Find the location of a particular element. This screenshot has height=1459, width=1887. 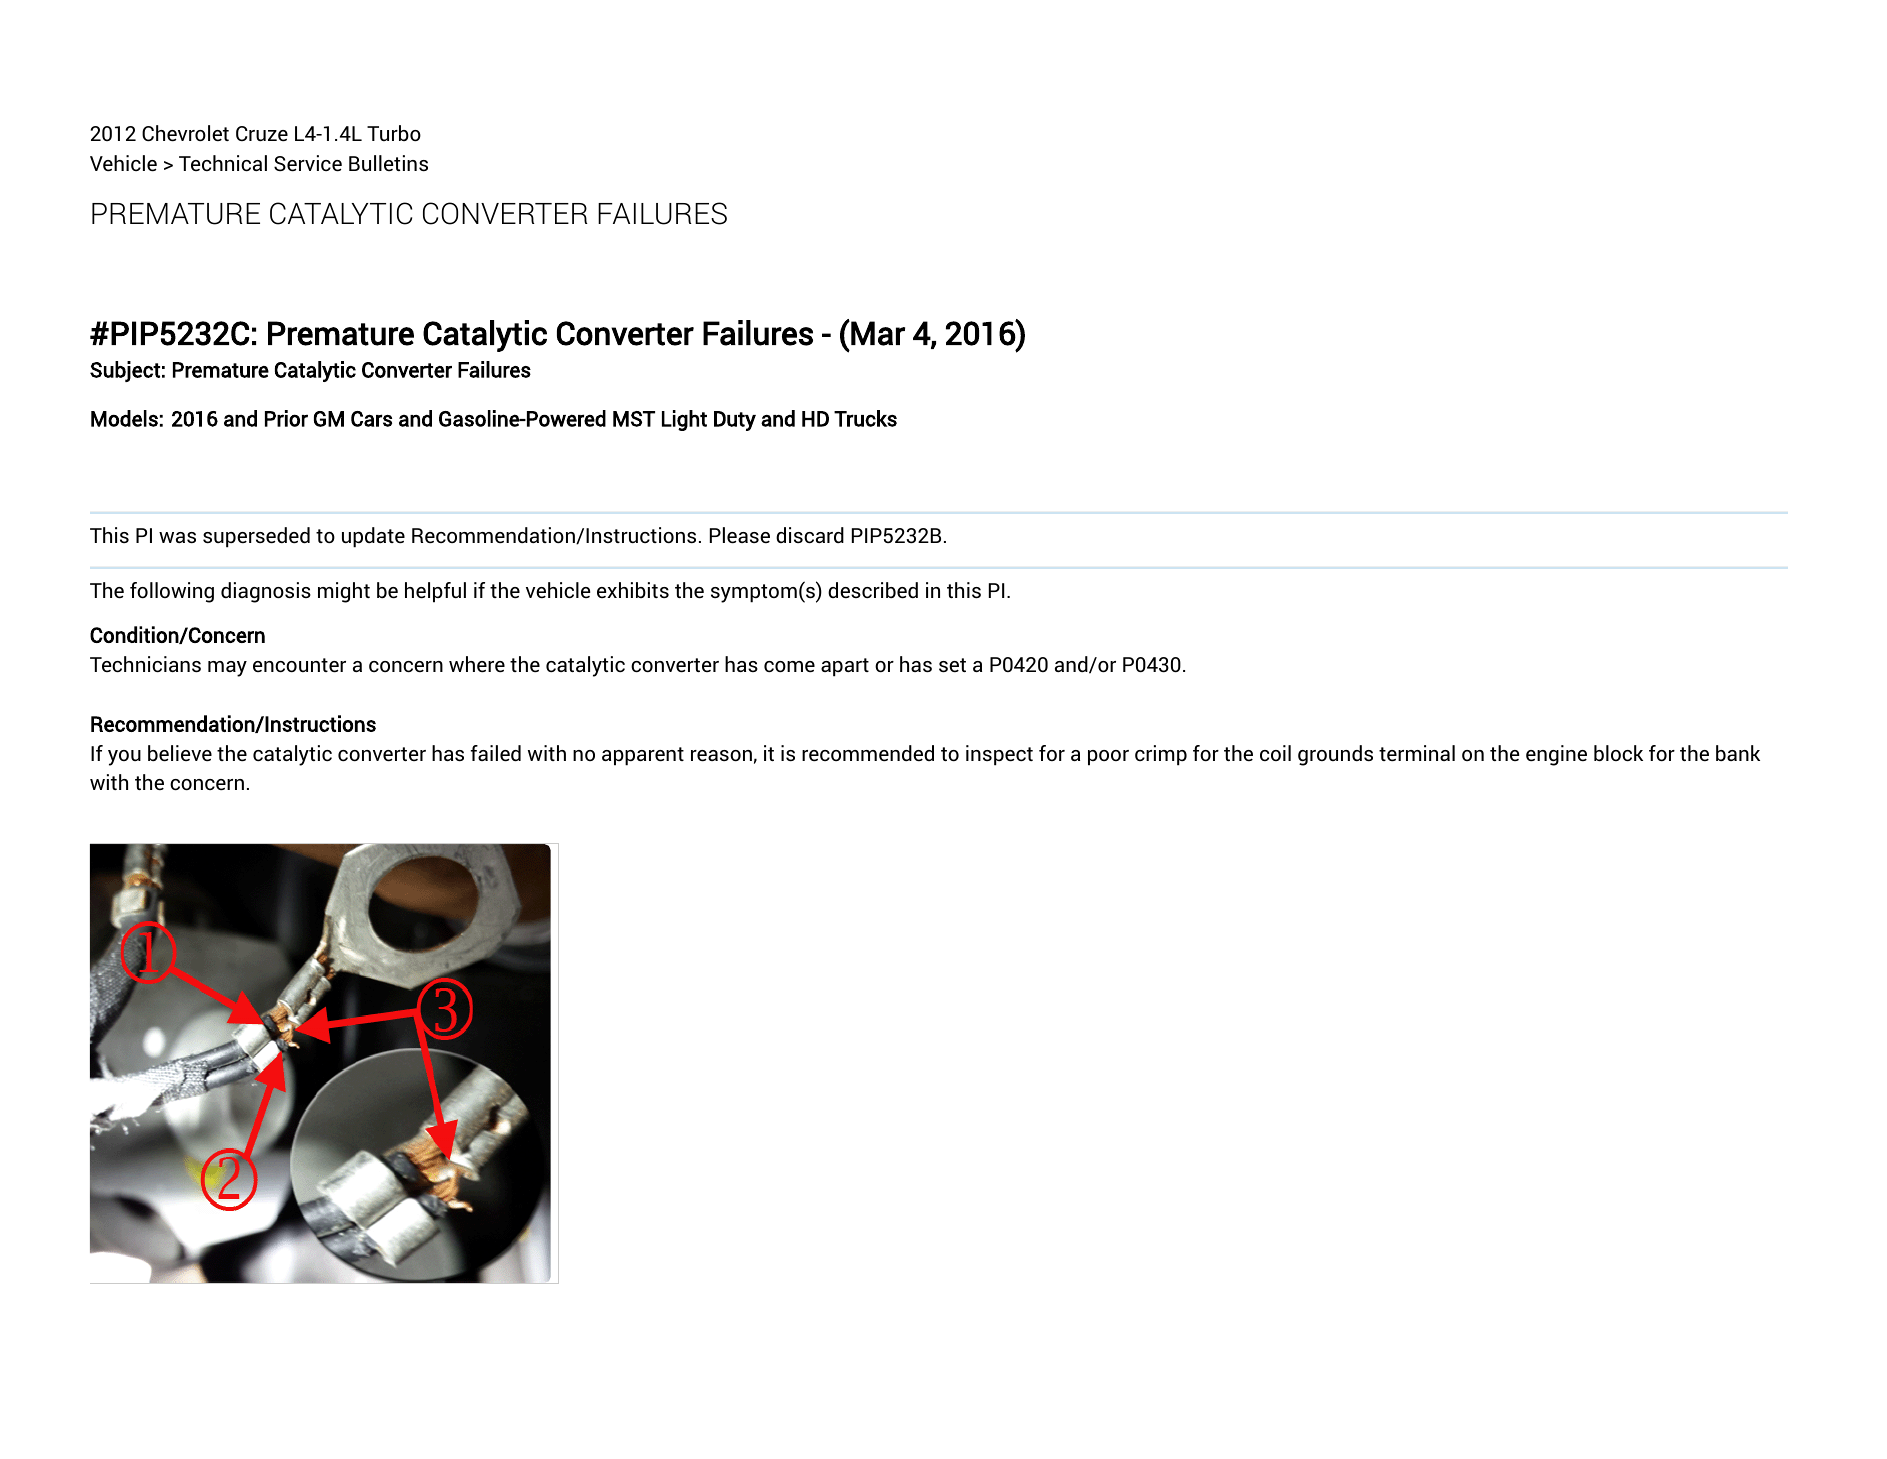

Subject is located at coordinates (125, 371).
